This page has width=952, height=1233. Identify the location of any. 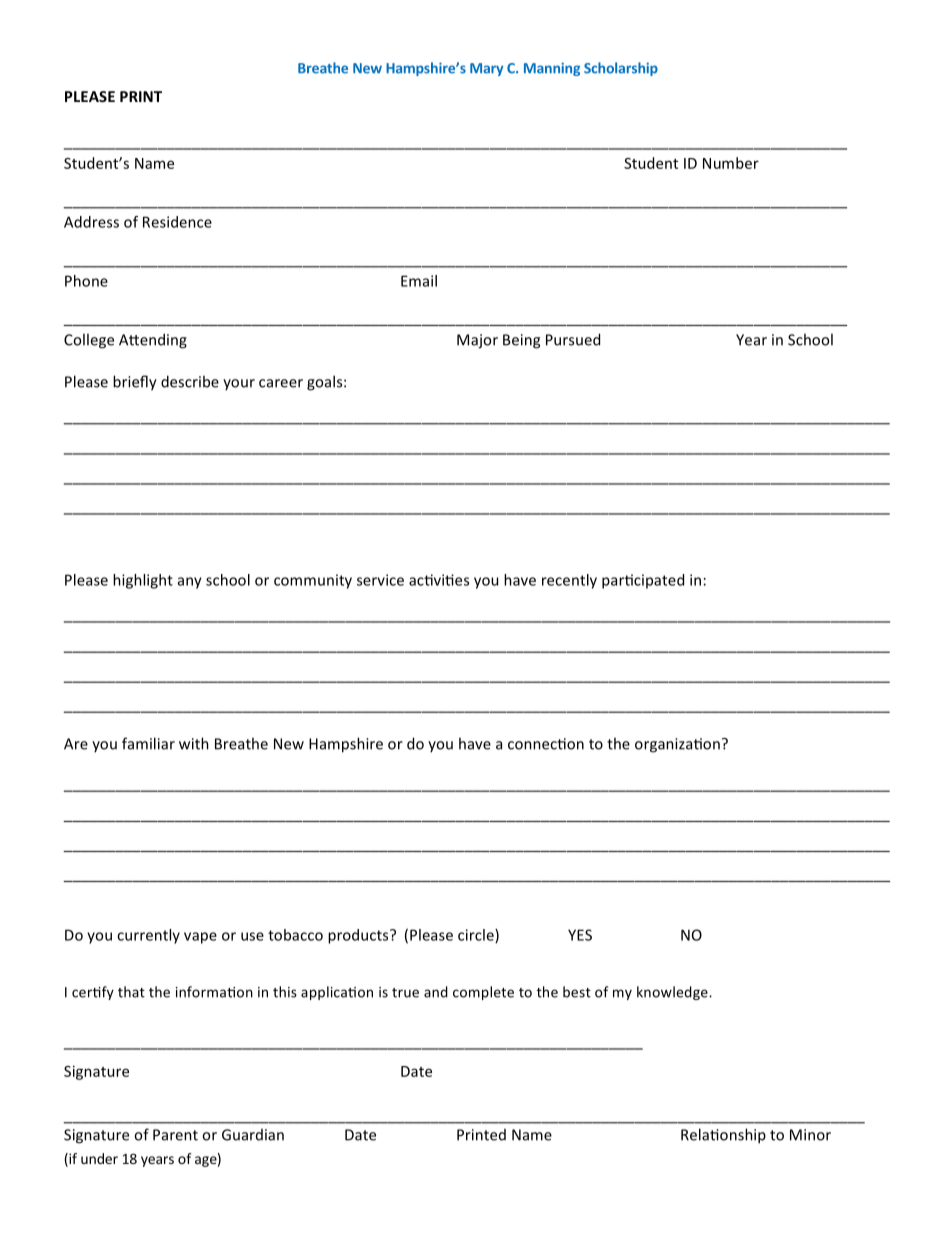
(190, 583).
